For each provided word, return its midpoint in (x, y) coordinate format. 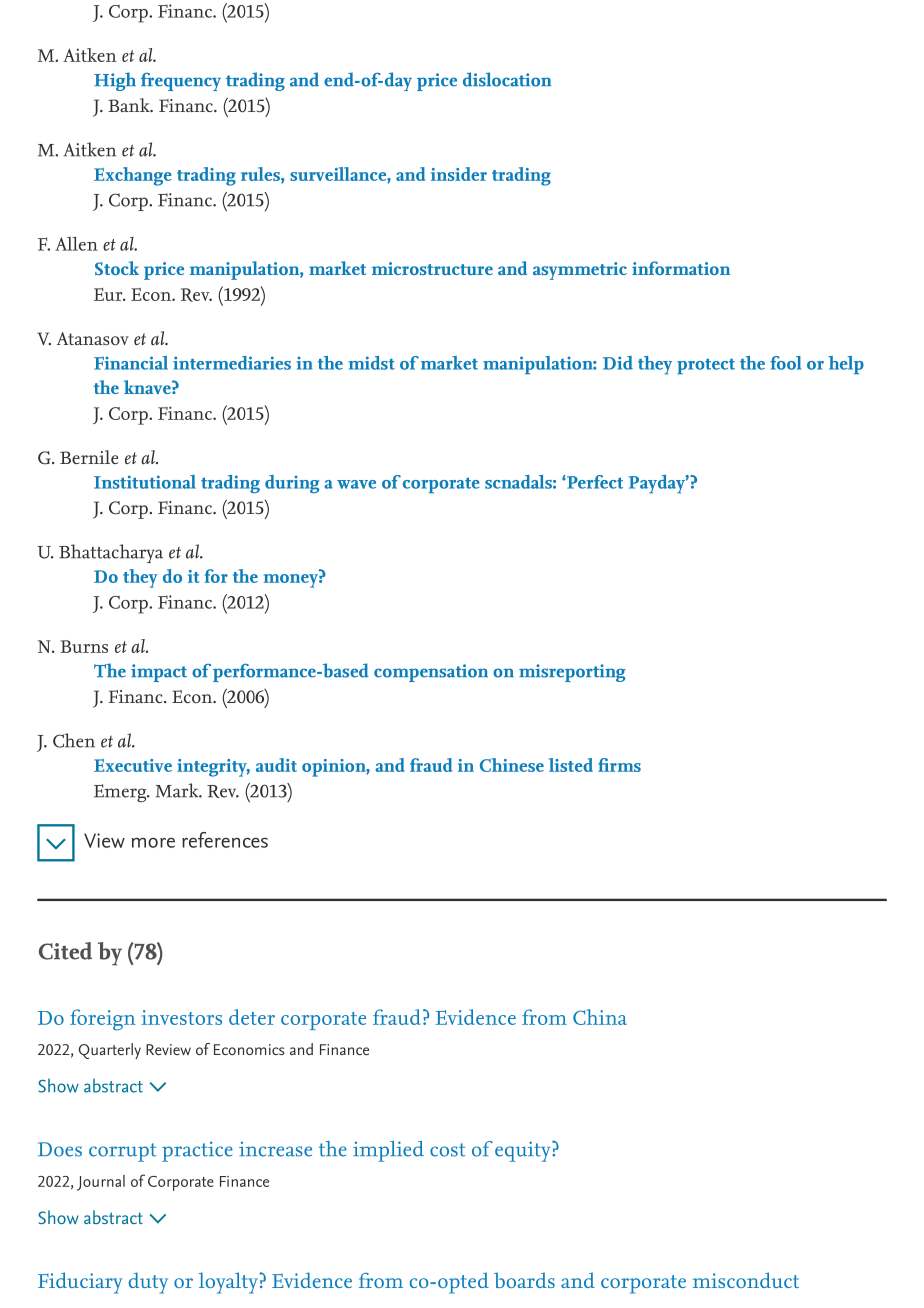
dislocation (507, 79)
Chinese (512, 765)
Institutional (145, 482)
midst (372, 363)
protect (706, 367)
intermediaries (232, 363)
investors (182, 1017)
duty (148, 1283)
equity (524, 1151)
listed (571, 765)
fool (785, 363)
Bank (130, 105)
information (681, 268)
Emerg (121, 793)
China (600, 1017)
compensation (431, 673)
